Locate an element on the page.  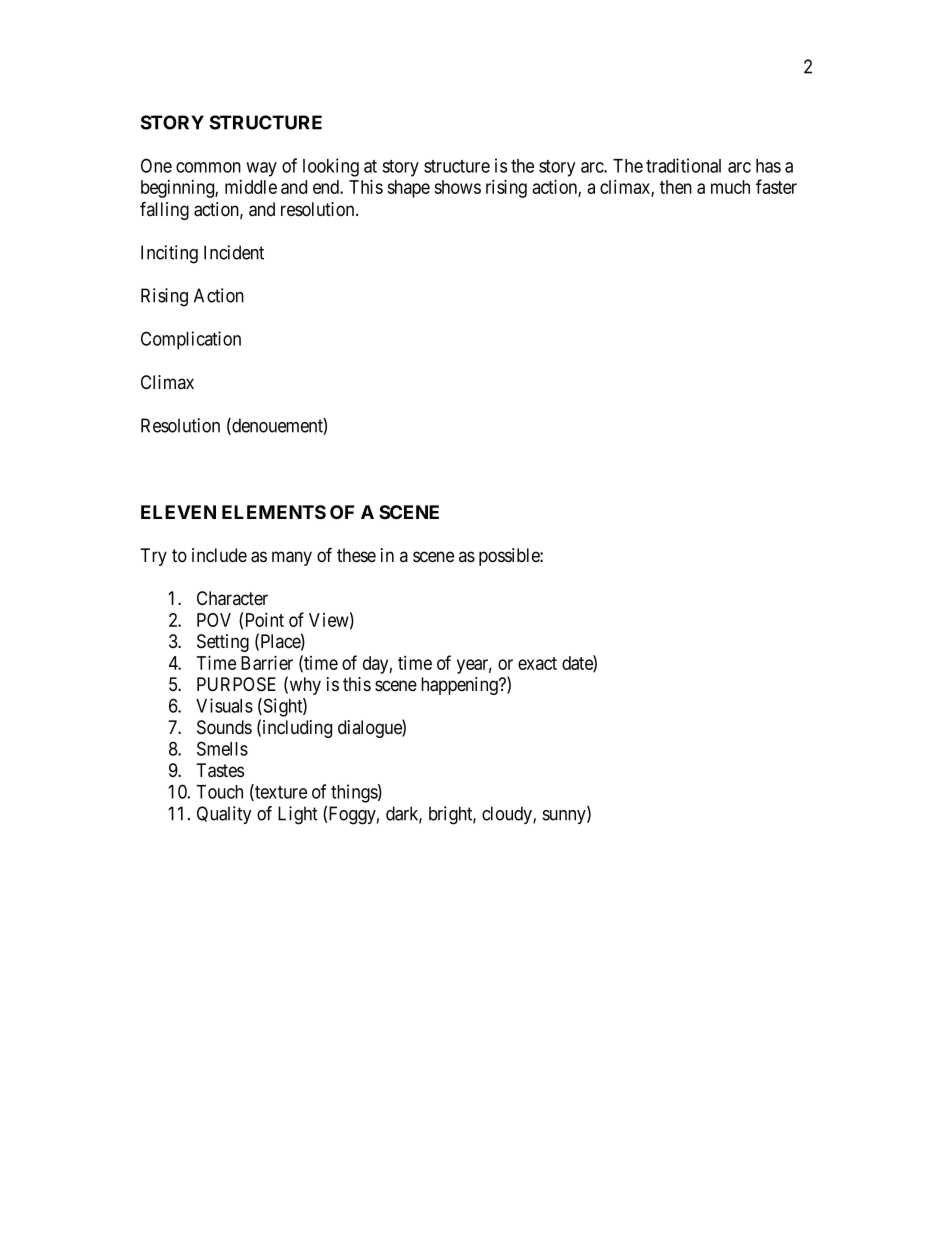
these is located at coordinates (356, 555).
